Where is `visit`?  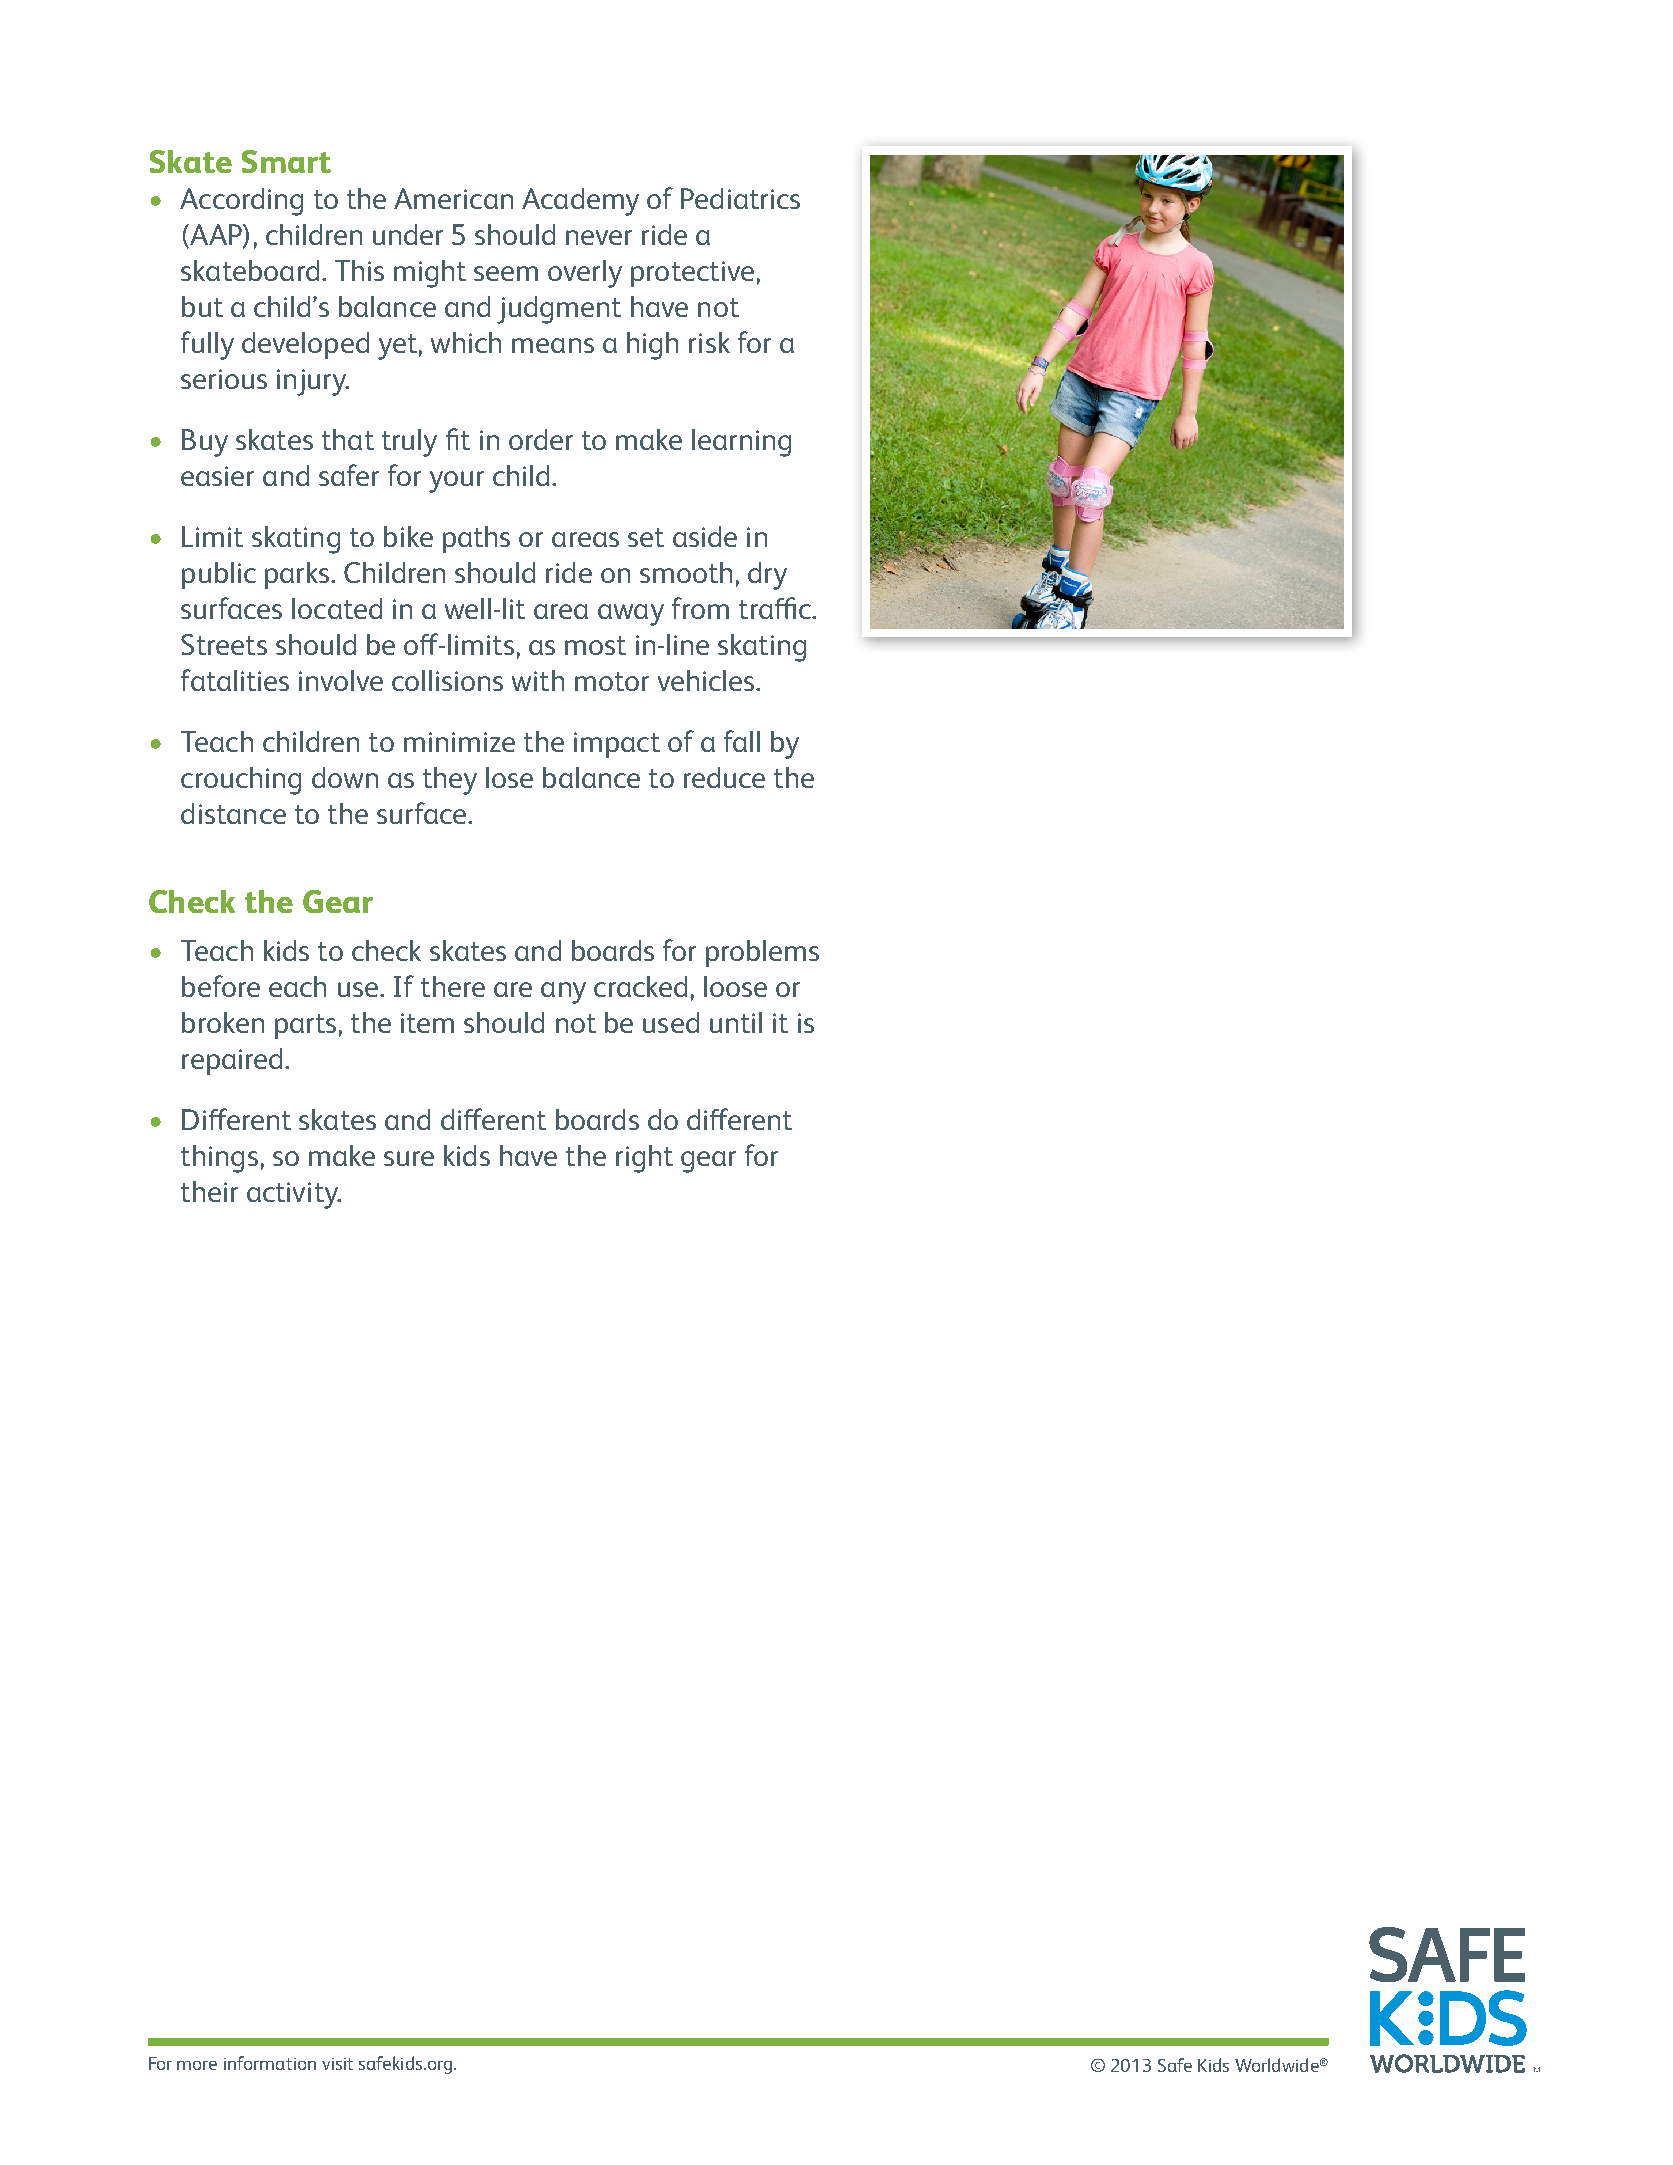
visit is located at coordinates (337, 2064).
